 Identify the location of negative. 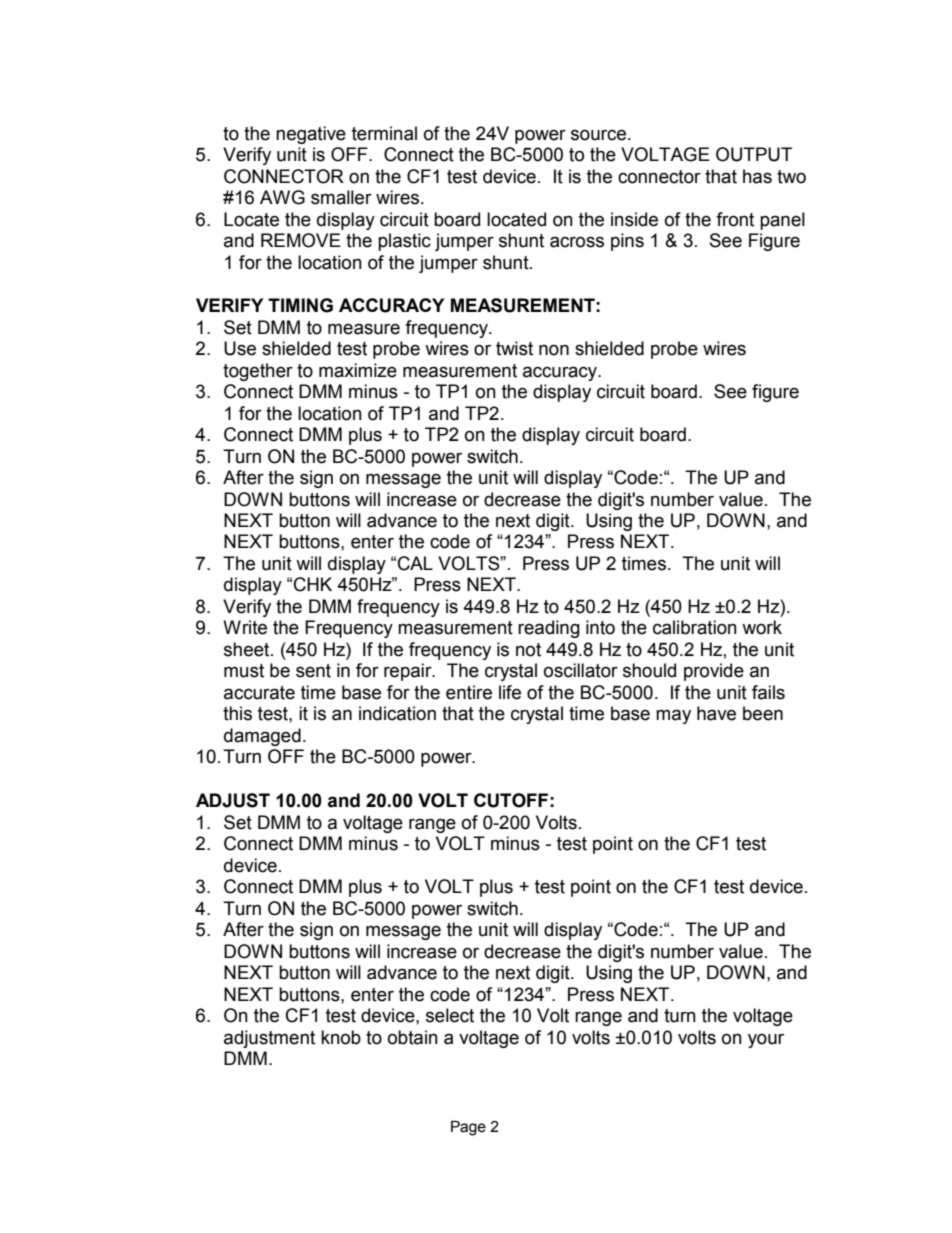
(311, 135).
